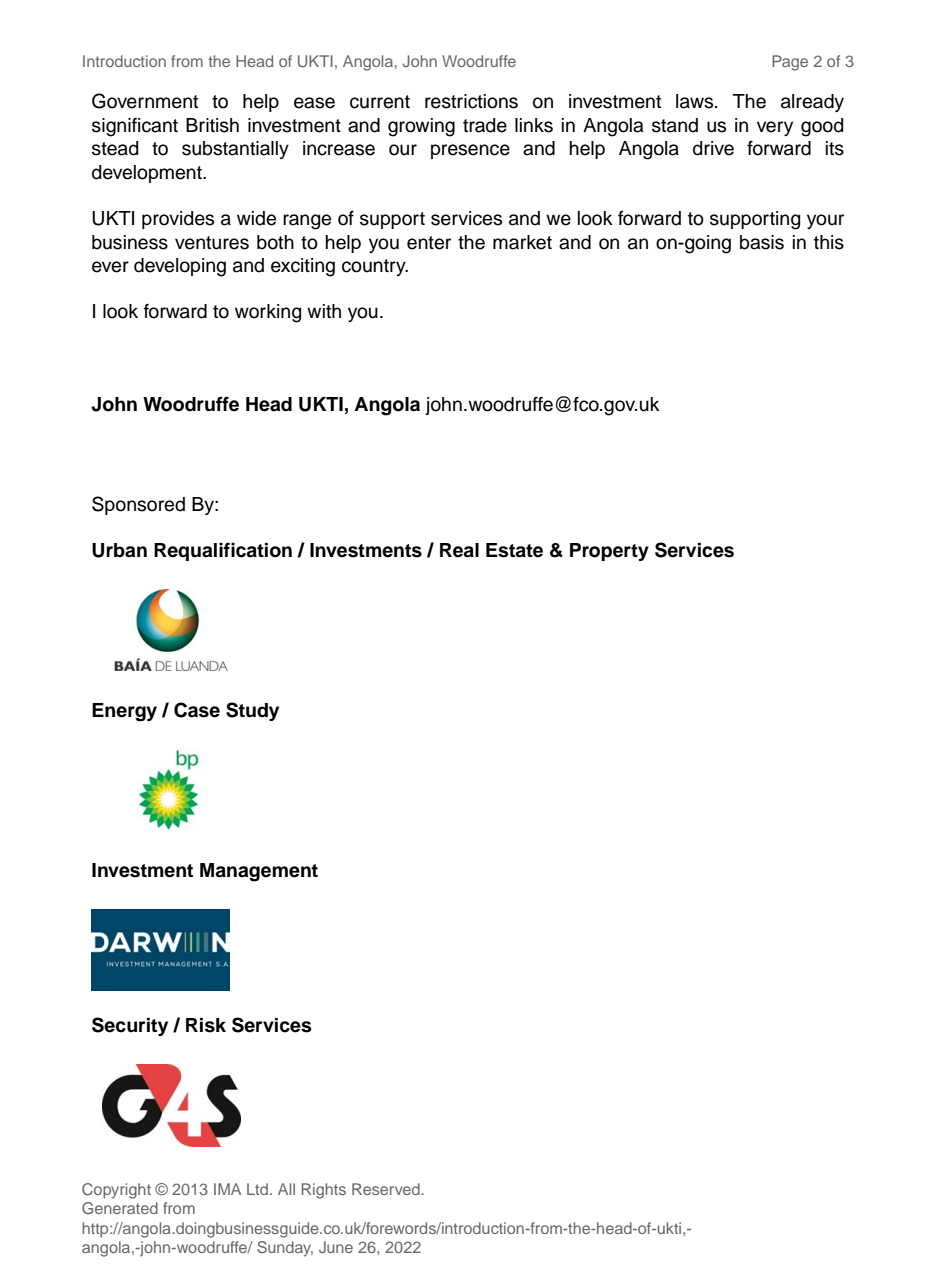 This image has height=1288, width=936. Describe the element at coordinates (212, 125) in the image. I see `British` at that location.
